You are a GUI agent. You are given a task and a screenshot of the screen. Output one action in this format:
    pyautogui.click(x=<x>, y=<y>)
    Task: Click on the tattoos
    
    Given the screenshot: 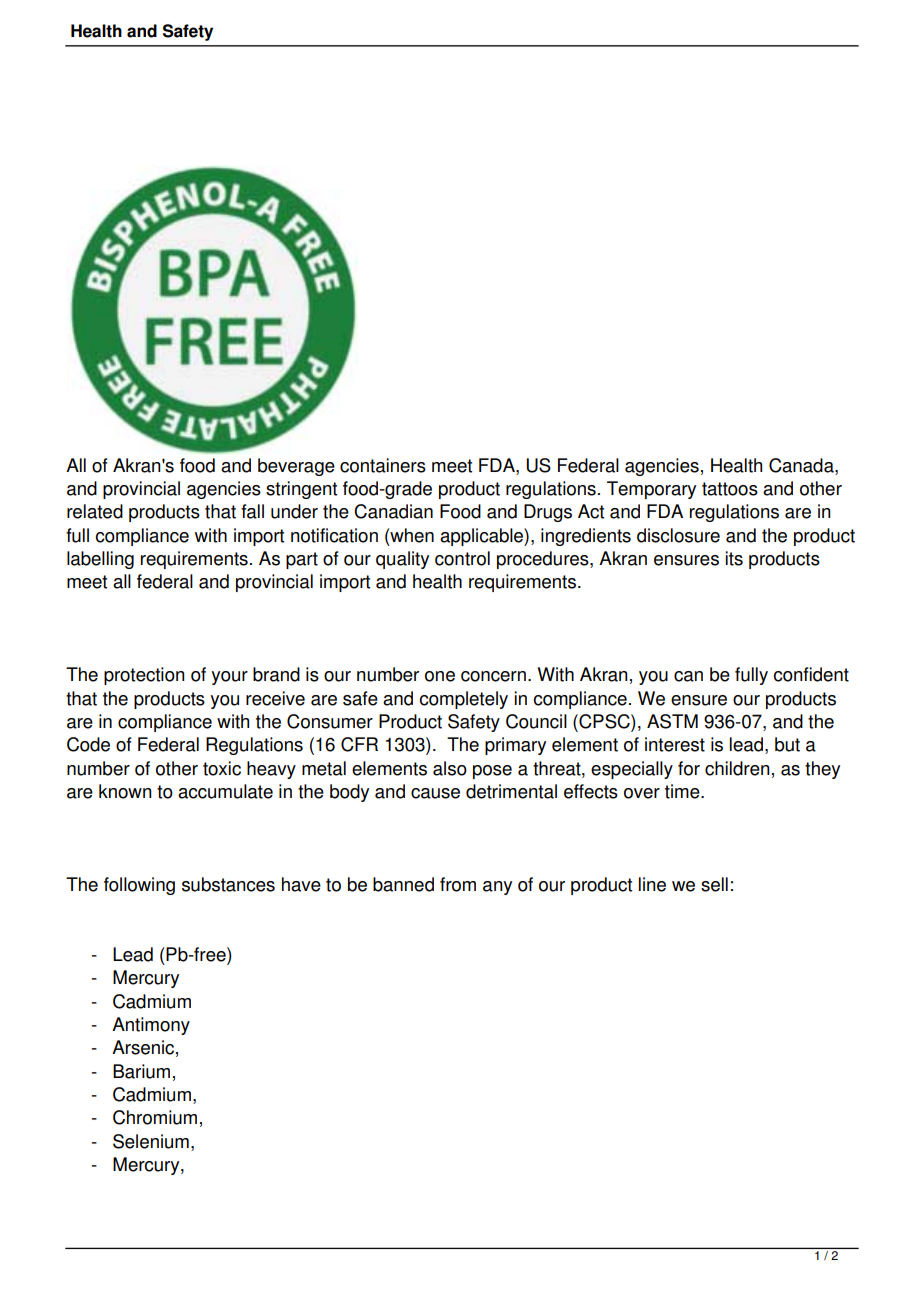 What is the action you would take?
    pyautogui.click(x=730, y=489)
